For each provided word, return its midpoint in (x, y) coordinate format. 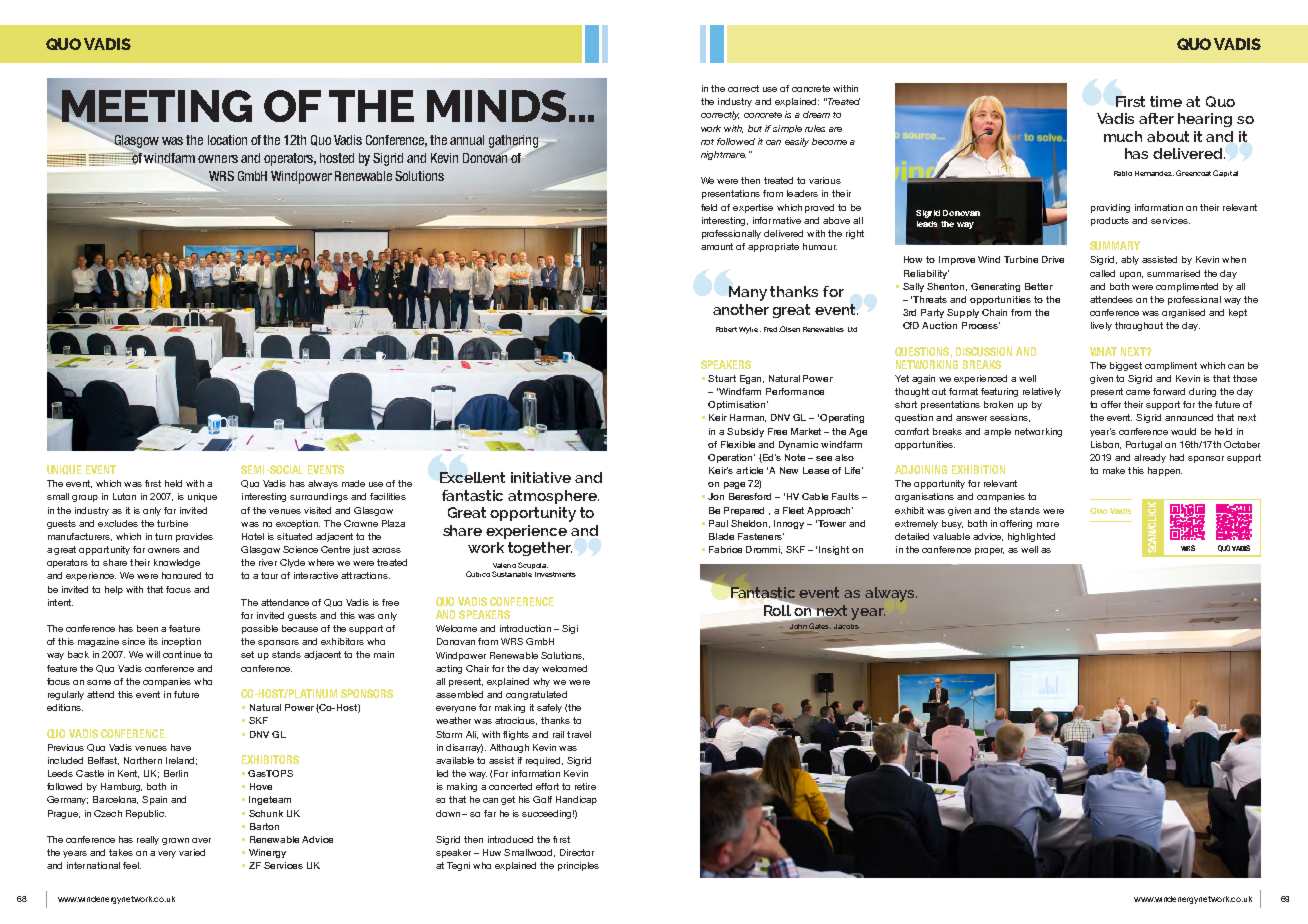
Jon (716, 496)
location (227, 140)
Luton (124, 496)
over (201, 840)
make (1114, 470)
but (755, 128)
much (1123, 136)
